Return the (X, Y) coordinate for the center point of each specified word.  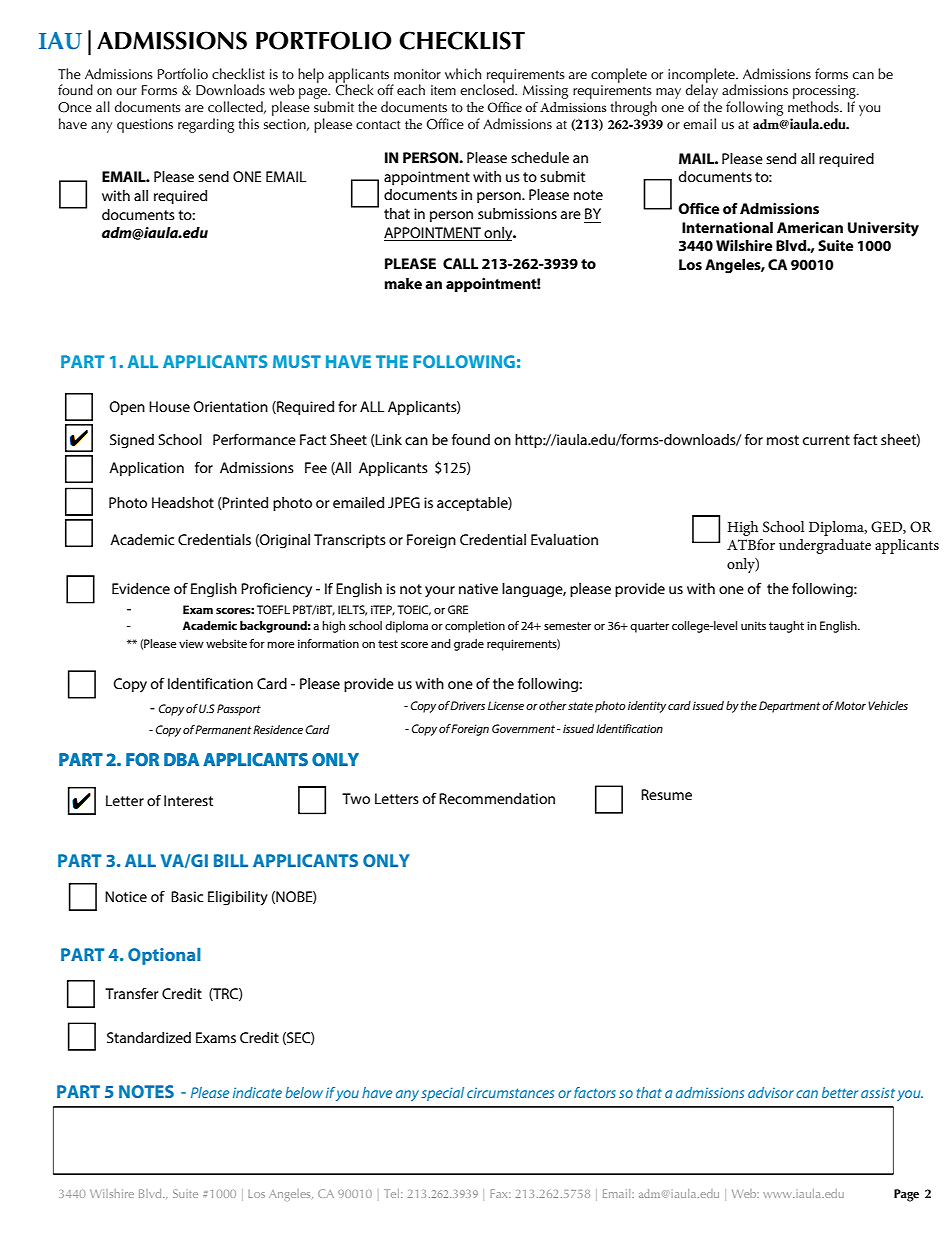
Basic (187, 896)
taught (786, 627)
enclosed (488, 88)
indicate (257, 1092)
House (169, 406)
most (783, 440)
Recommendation (497, 798)
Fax (500, 1193)
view (191, 643)
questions (145, 126)
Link (388, 440)
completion (475, 627)
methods (814, 106)
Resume (666, 794)
